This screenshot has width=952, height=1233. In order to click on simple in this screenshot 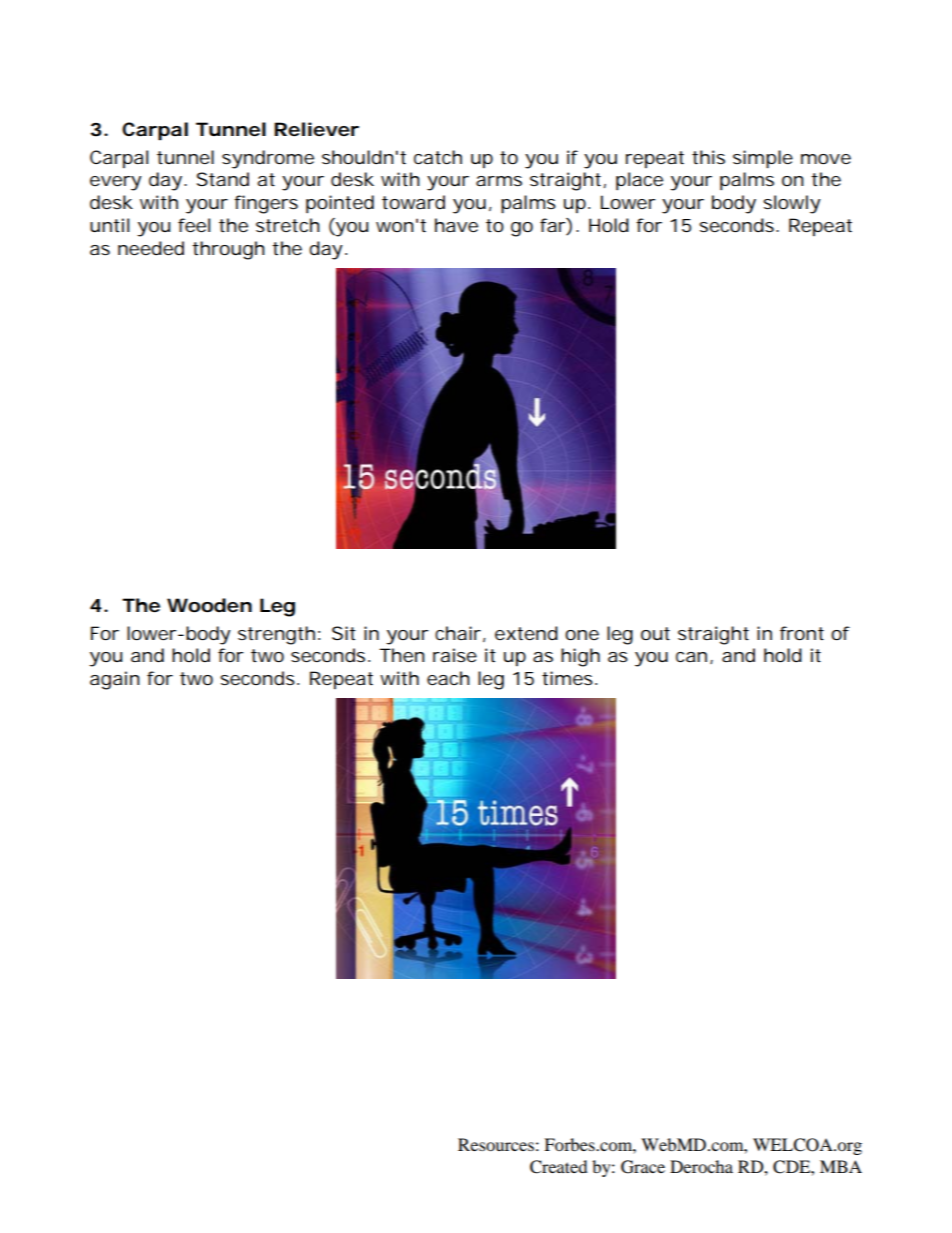, I will do `click(763, 159)`.
